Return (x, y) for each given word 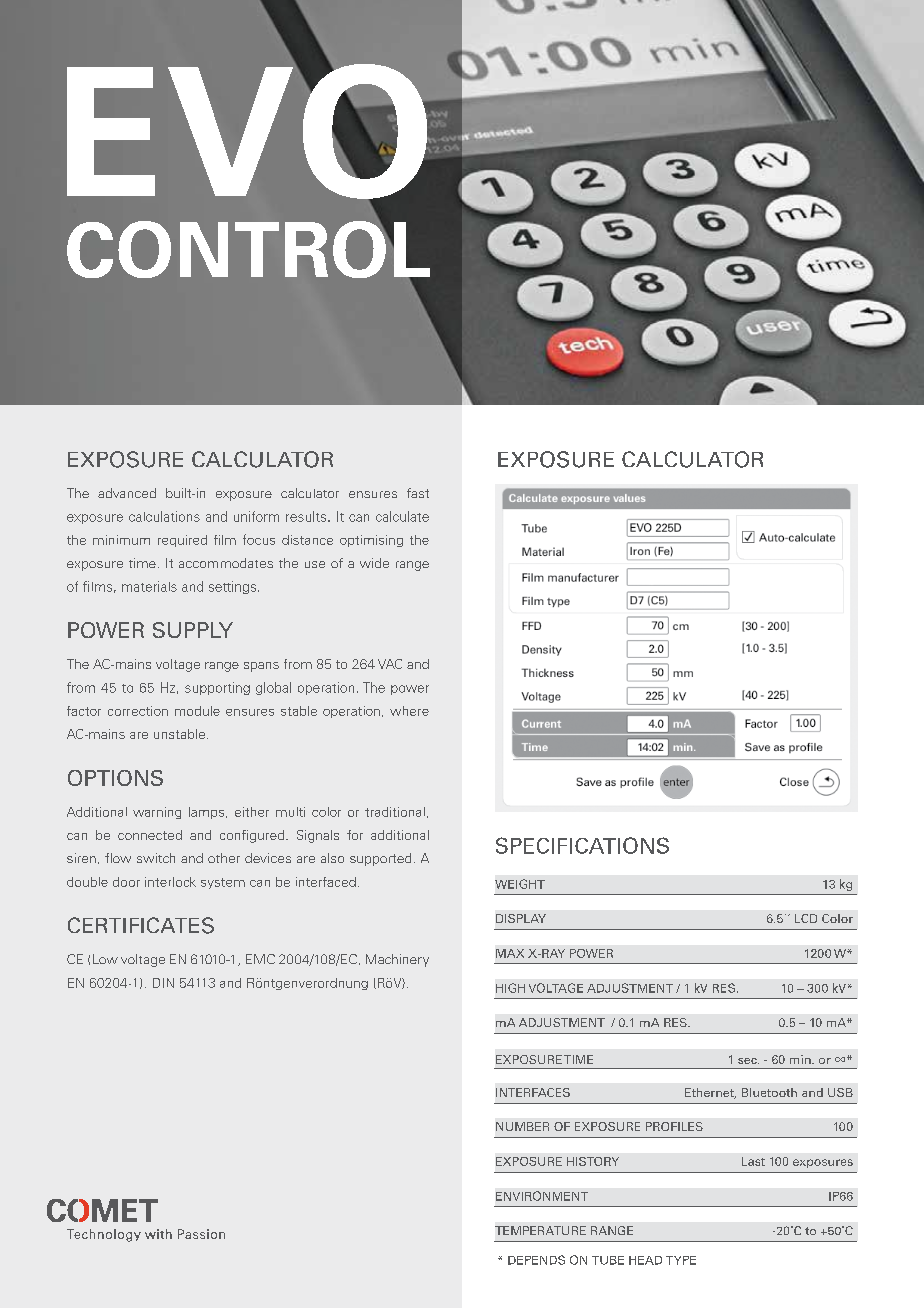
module (197, 711)
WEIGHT (520, 884)
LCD (806, 918)
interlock (170, 882)
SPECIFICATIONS (582, 845)
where (409, 711)
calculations (164, 516)
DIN (163, 983)
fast (418, 493)
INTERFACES (533, 1092)
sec (748, 1061)
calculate (402, 516)
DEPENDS (536, 1260)
